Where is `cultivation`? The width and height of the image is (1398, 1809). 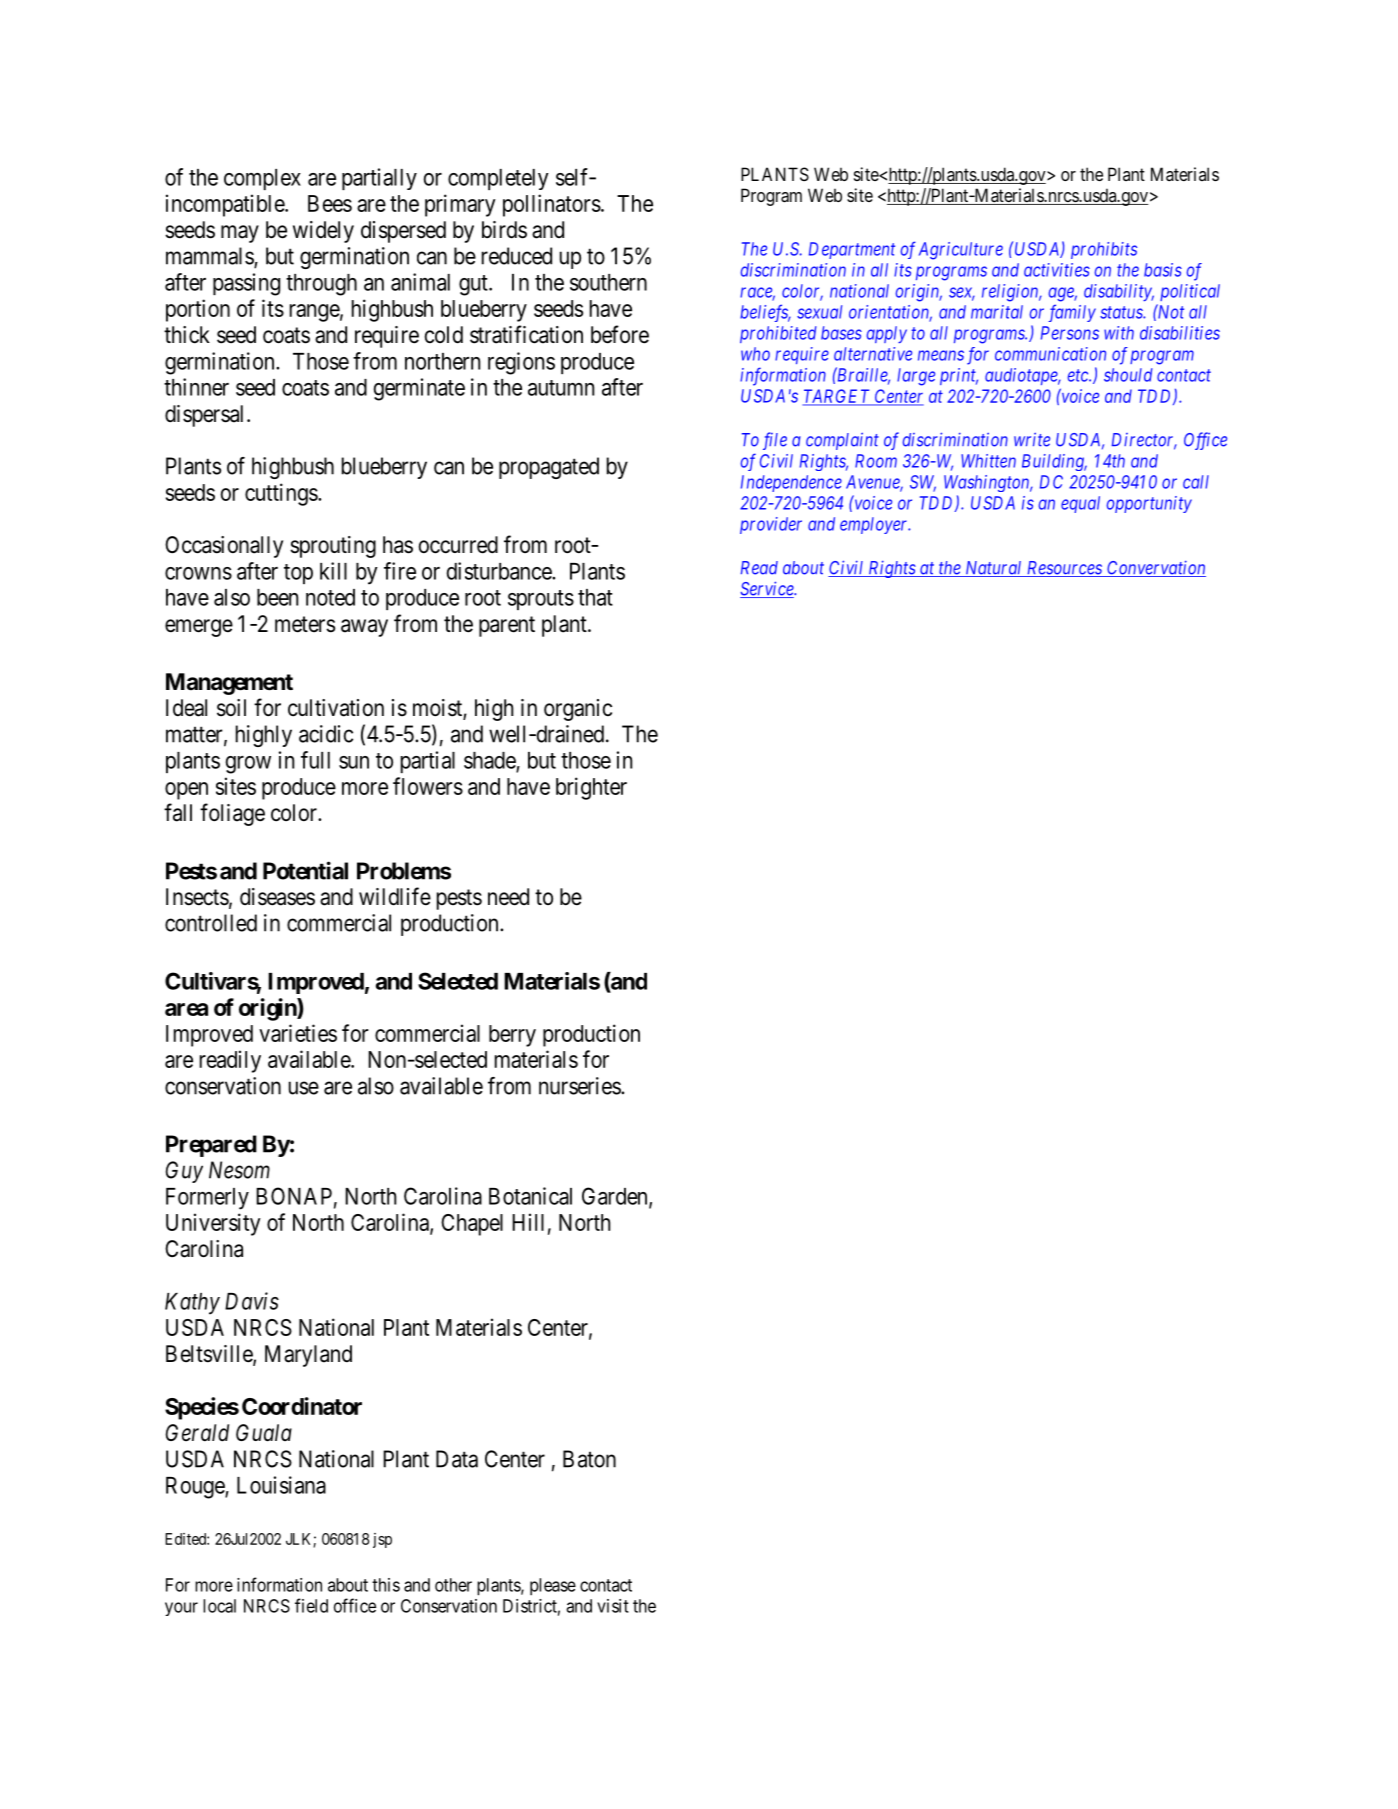
cultivation is located at coordinates (336, 708).
